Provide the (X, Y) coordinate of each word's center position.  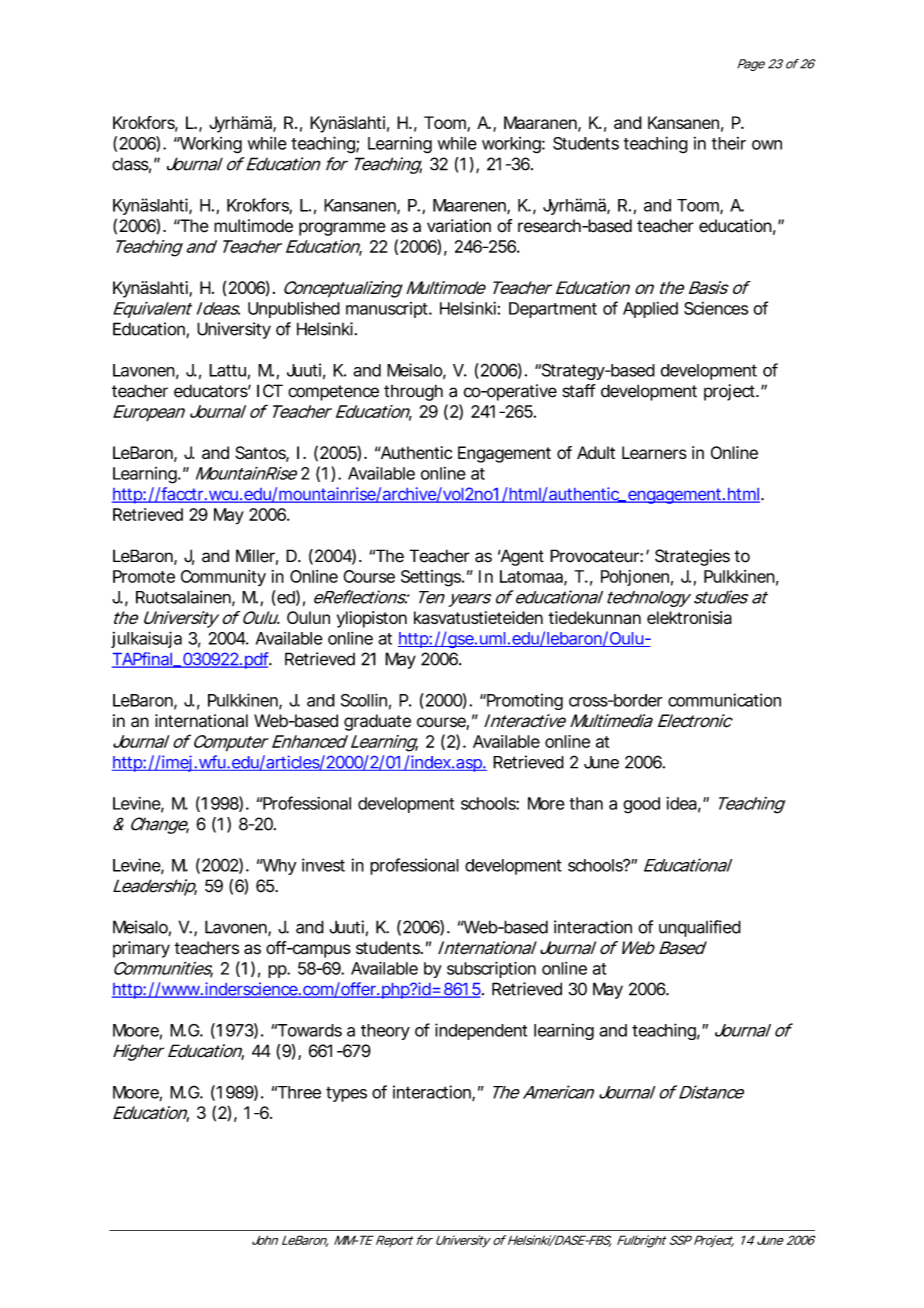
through (413, 392)
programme (342, 229)
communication (724, 700)
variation (459, 226)
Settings (431, 578)
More (546, 803)
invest (323, 865)
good (641, 805)
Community (223, 578)
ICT (269, 391)
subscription (491, 969)
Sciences (716, 308)
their (729, 143)
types (346, 1094)
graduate (377, 722)
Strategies (692, 557)
